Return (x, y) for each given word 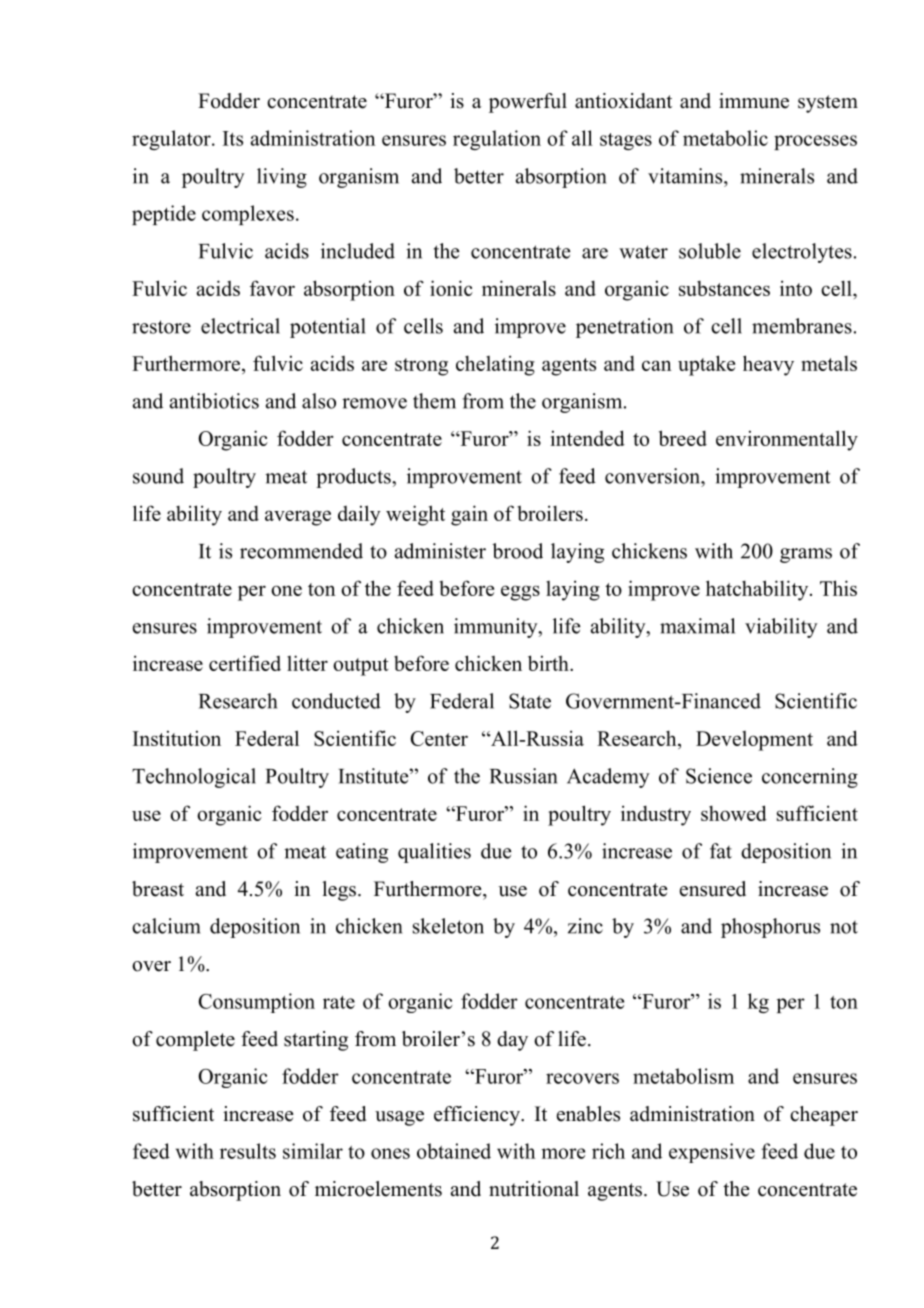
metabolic (725, 138)
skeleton (448, 926)
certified (245, 663)
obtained (454, 1151)
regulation (497, 140)
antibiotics (214, 401)
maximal (697, 626)
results (248, 1151)
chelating (495, 365)
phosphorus (770, 928)
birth (549, 663)
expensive (712, 1153)
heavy (768, 365)
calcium (166, 926)
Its (233, 138)
